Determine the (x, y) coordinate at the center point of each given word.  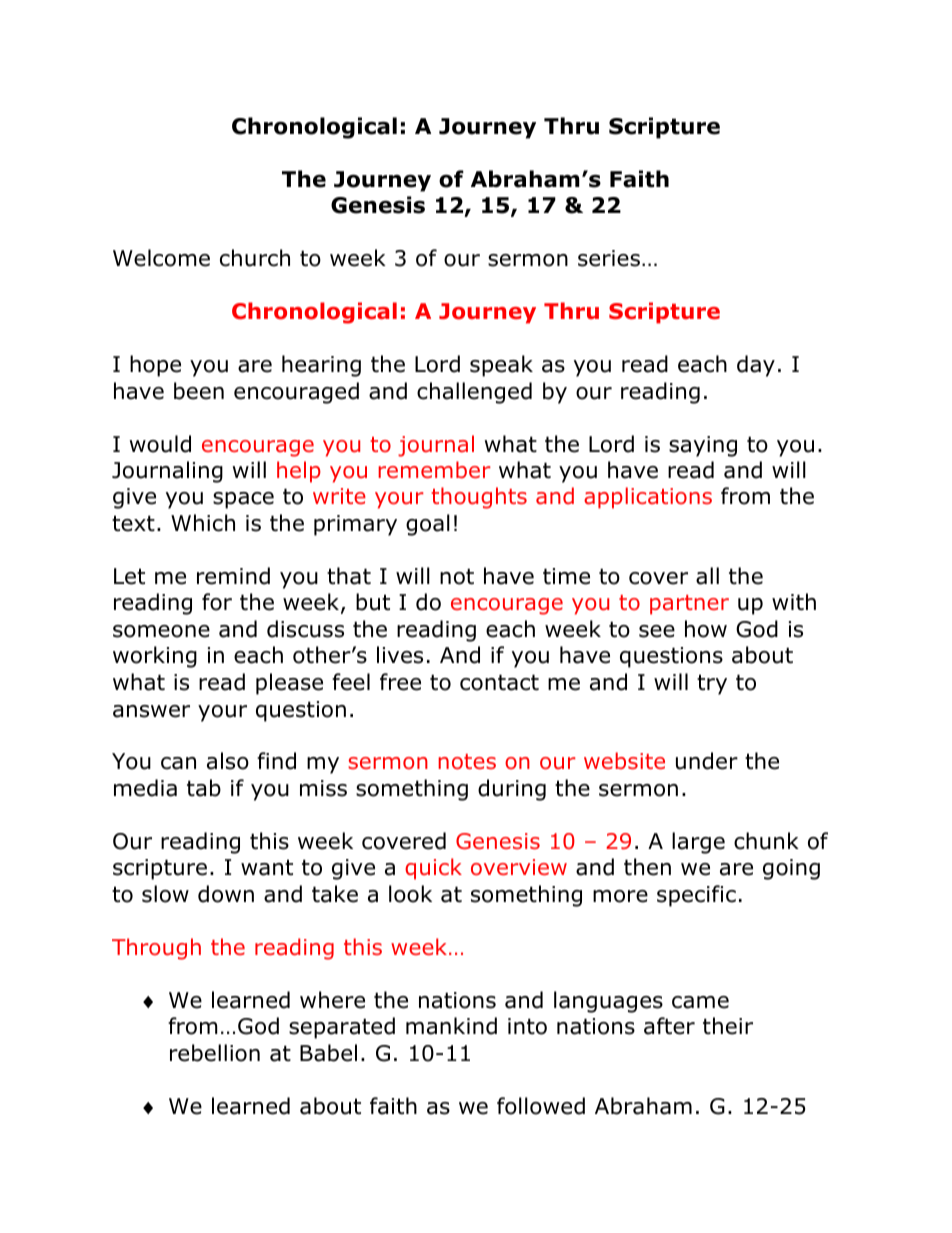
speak (501, 366)
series (610, 258)
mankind (451, 1026)
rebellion (215, 1053)
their (728, 1026)
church (255, 258)
